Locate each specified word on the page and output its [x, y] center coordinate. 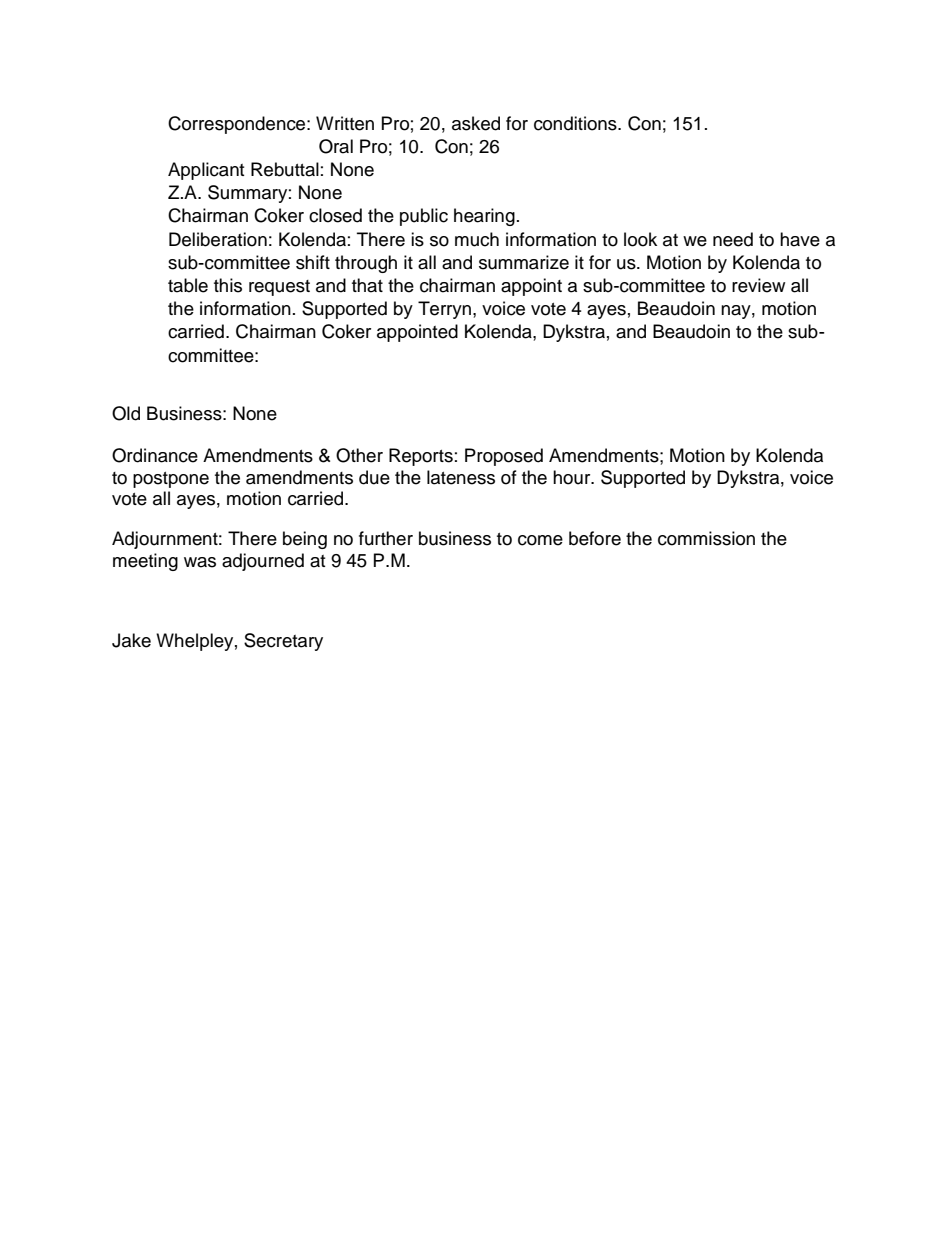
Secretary [283, 642]
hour [573, 477]
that [367, 285]
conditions [576, 123]
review [758, 285]
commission [706, 538]
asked [476, 123]
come [540, 540]
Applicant [206, 171]
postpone [171, 480]
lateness [461, 477]
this [228, 285]
